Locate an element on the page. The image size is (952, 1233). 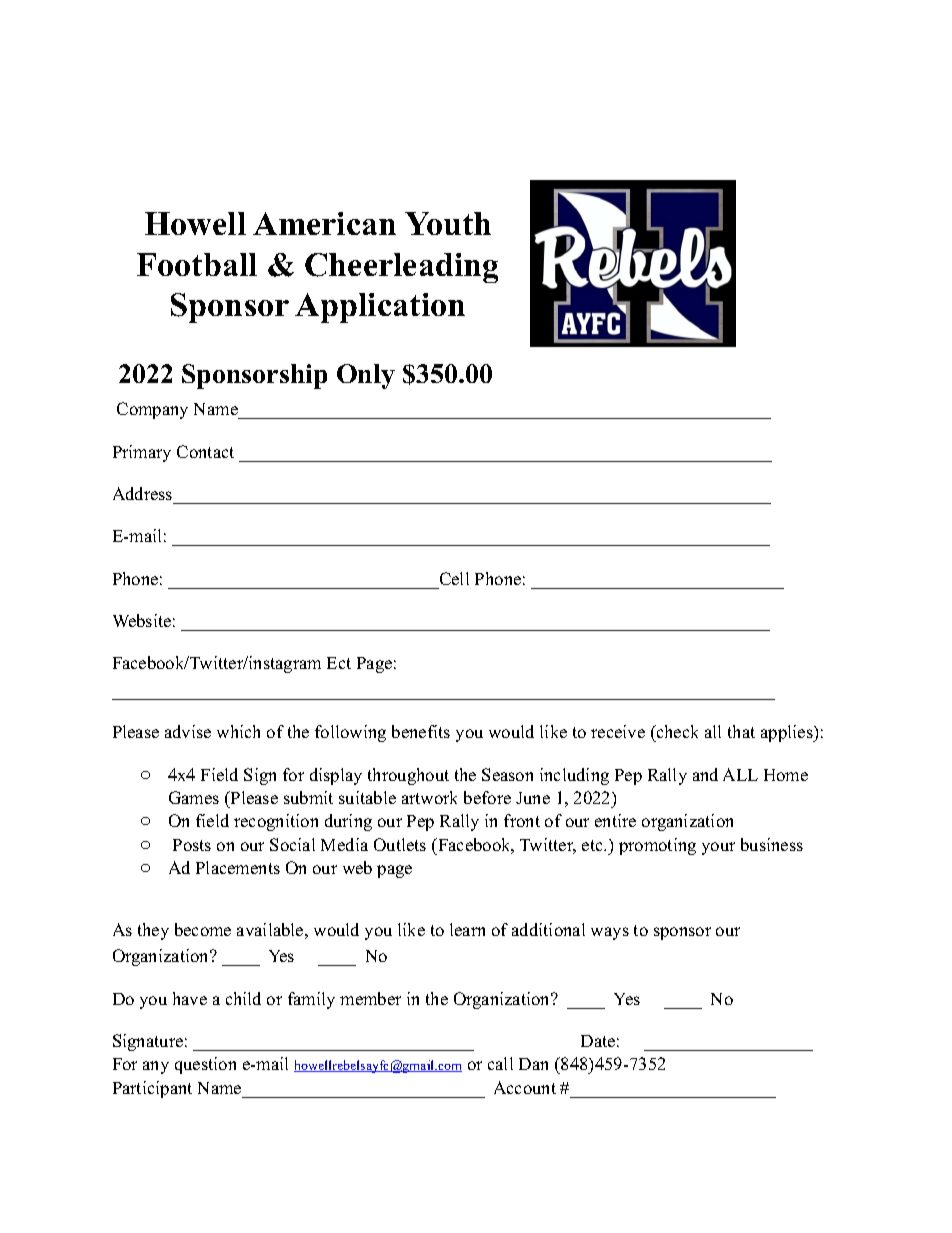
question is located at coordinates (205, 1065).
